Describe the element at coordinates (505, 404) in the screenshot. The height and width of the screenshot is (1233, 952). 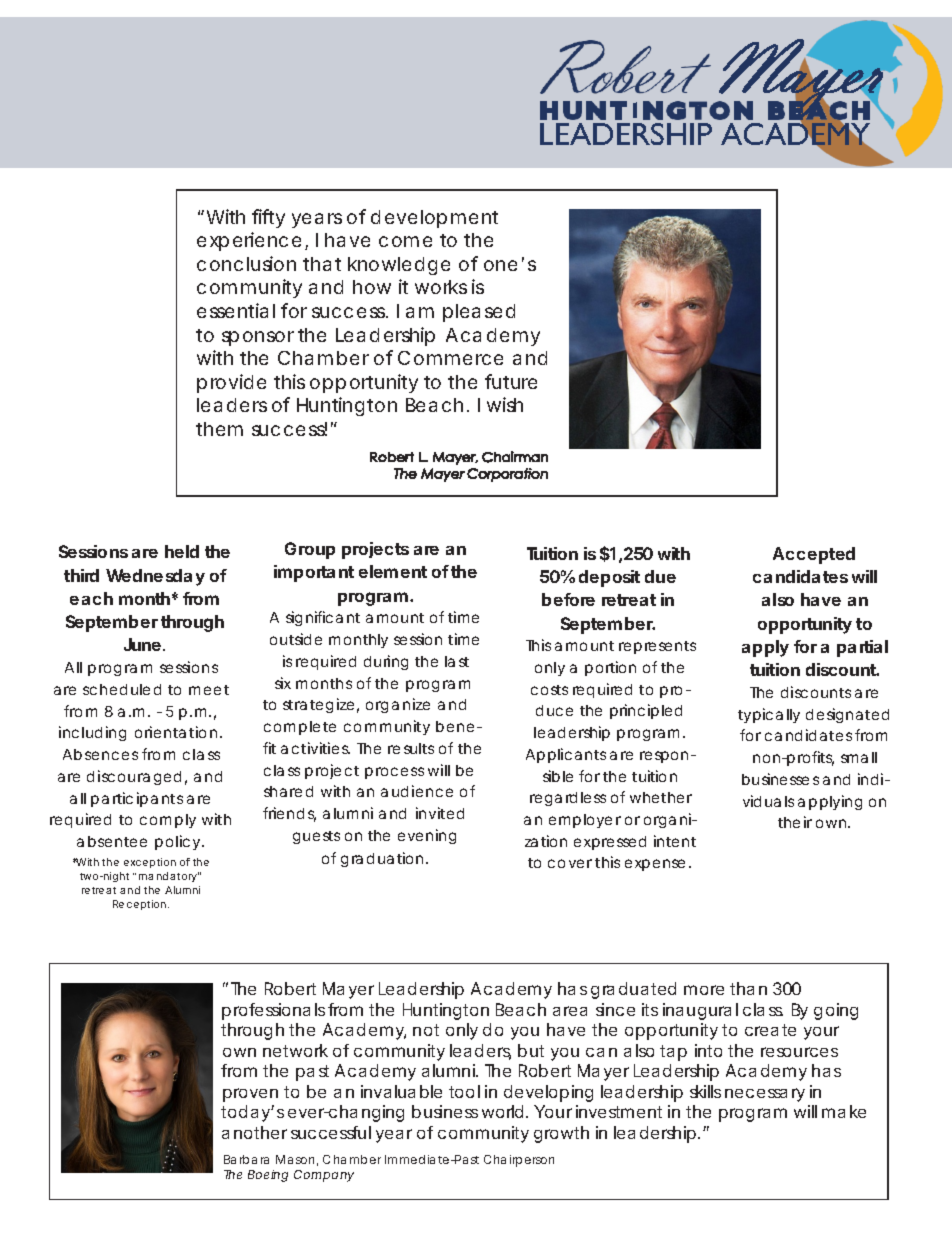
I see `wish` at that location.
